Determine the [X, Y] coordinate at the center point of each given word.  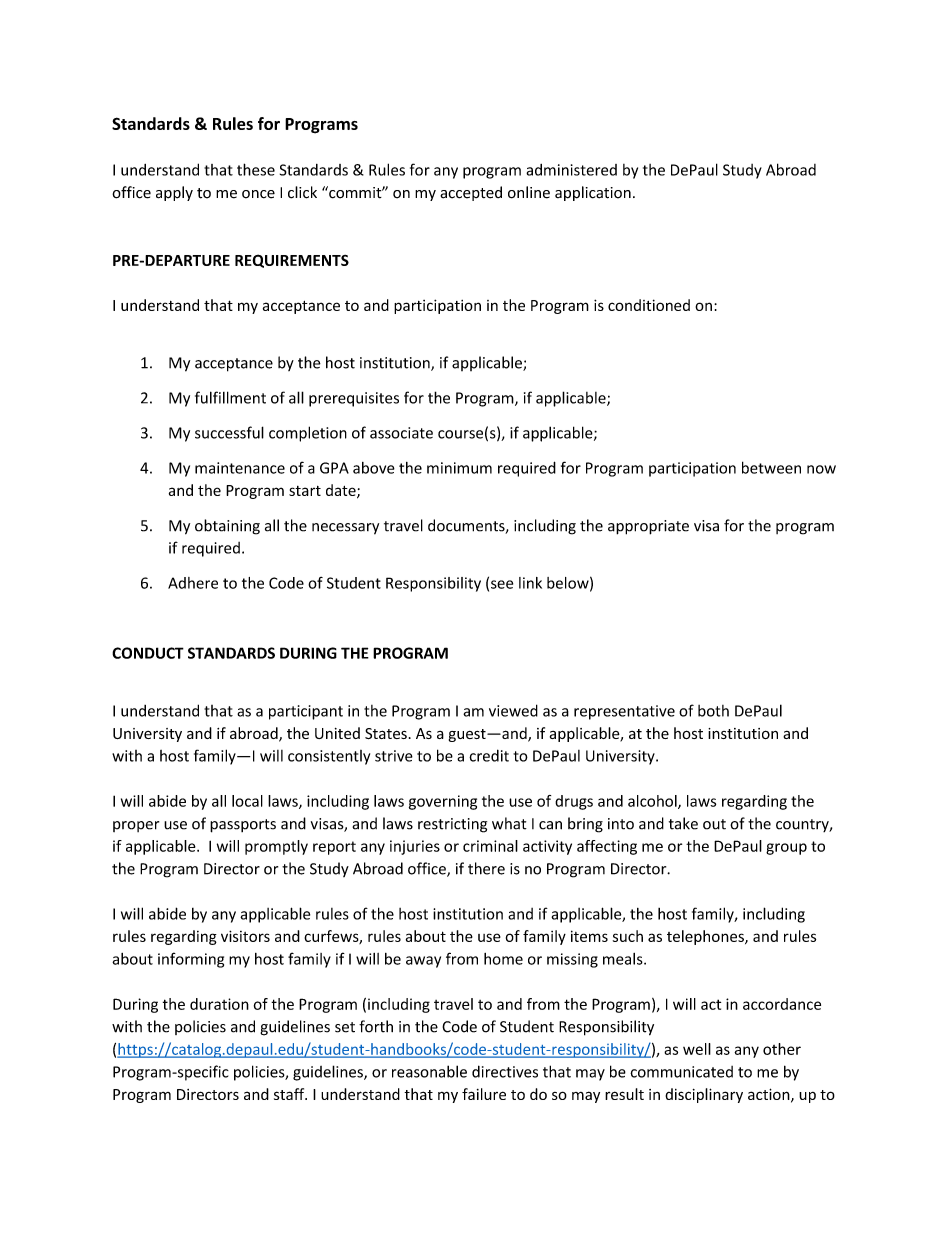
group [786, 849]
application [593, 193]
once [258, 194]
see [502, 584]
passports [243, 826]
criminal [490, 846]
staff [290, 1094]
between [771, 467]
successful [229, 432]
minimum [459, 468]
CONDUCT [148, 653]
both [713, 711]
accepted [471, 193]
